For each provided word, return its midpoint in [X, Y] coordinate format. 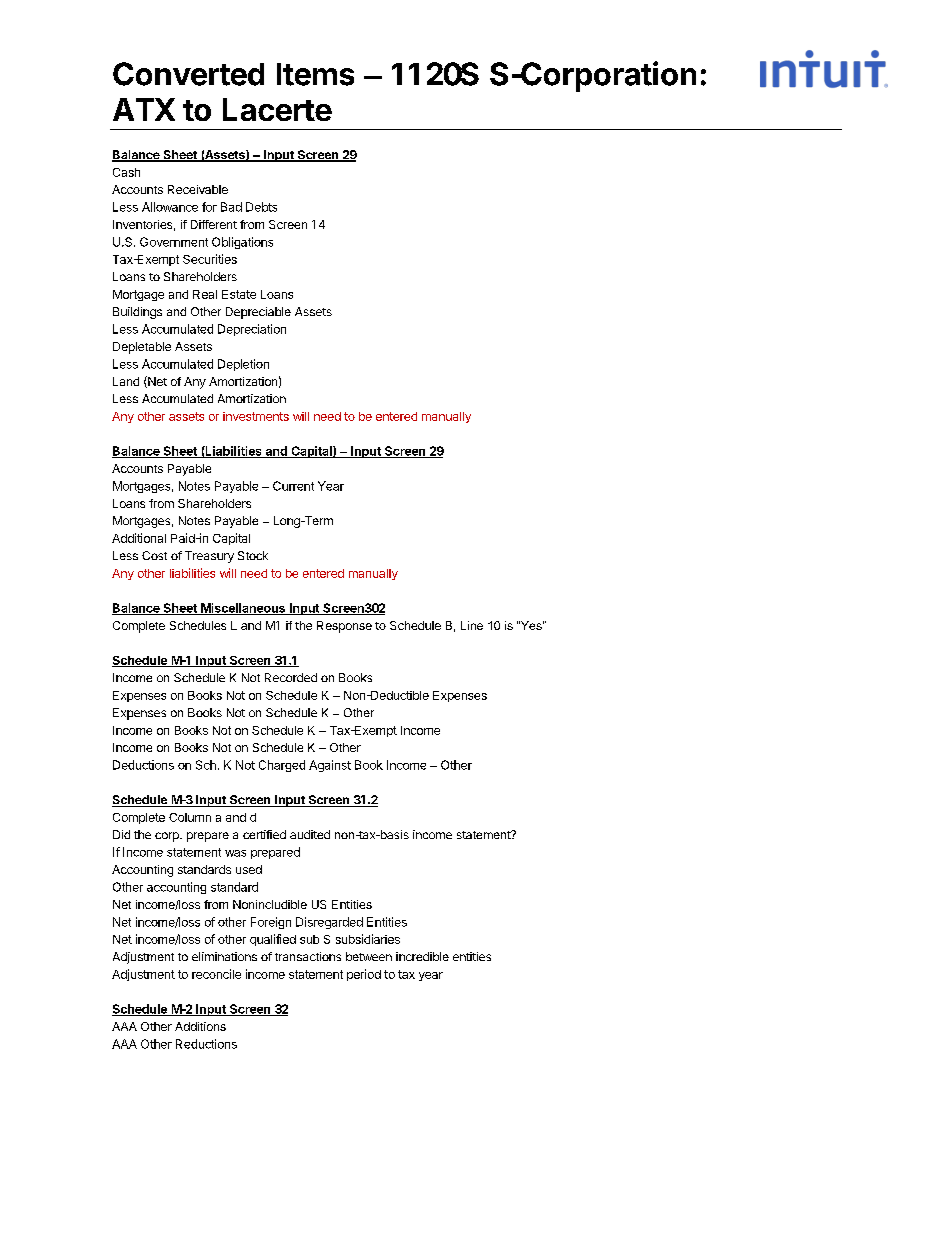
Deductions [143, 765]
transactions [308, 956]
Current [293, 486]
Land [126, 381]
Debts [261, 207]
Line [472, 625]
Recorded [291, 677]
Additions [200, 1026]
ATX [144, 109]
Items [315, 74]
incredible [422, 956]
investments [256, 416]
